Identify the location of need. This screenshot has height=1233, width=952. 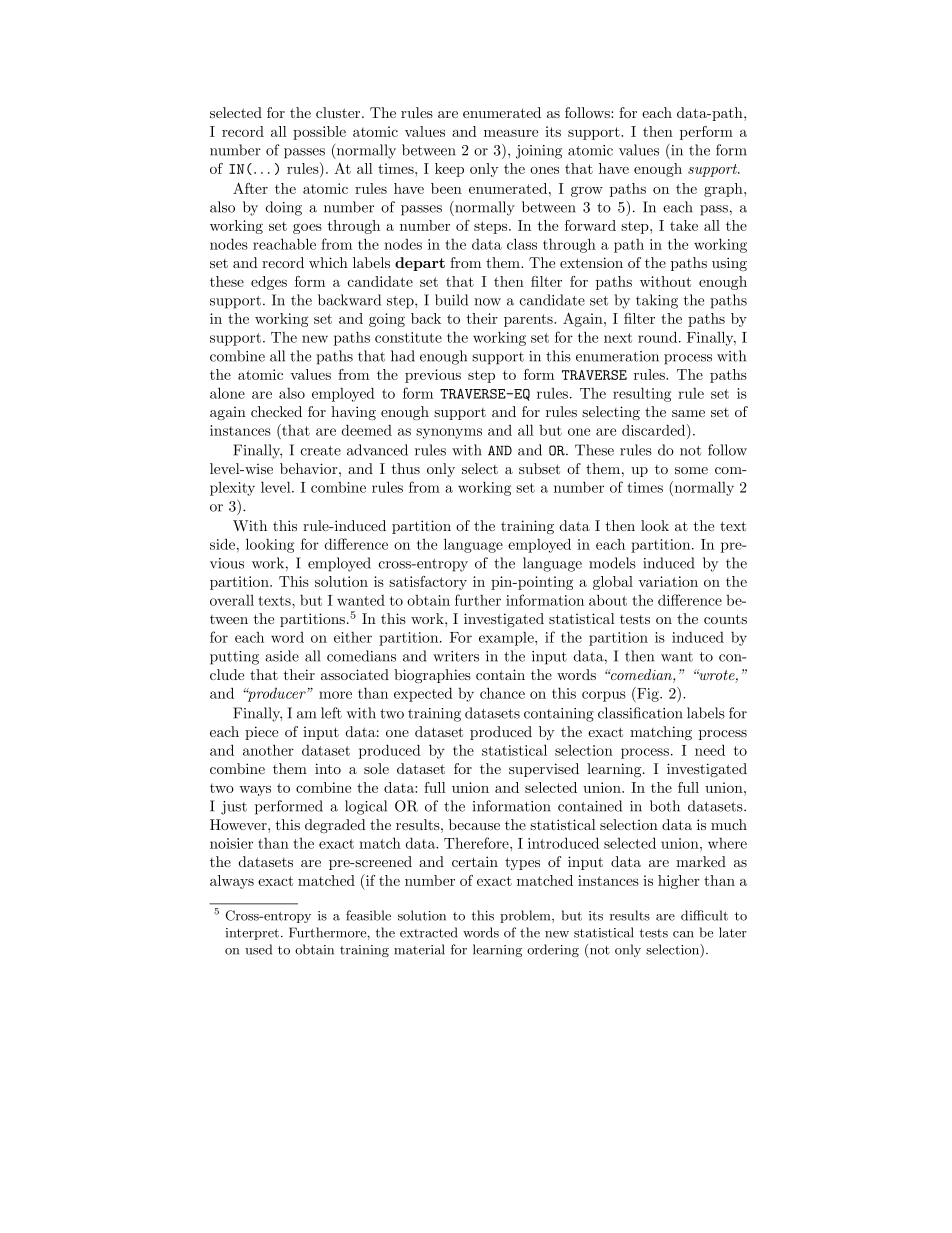
(710, 750).
